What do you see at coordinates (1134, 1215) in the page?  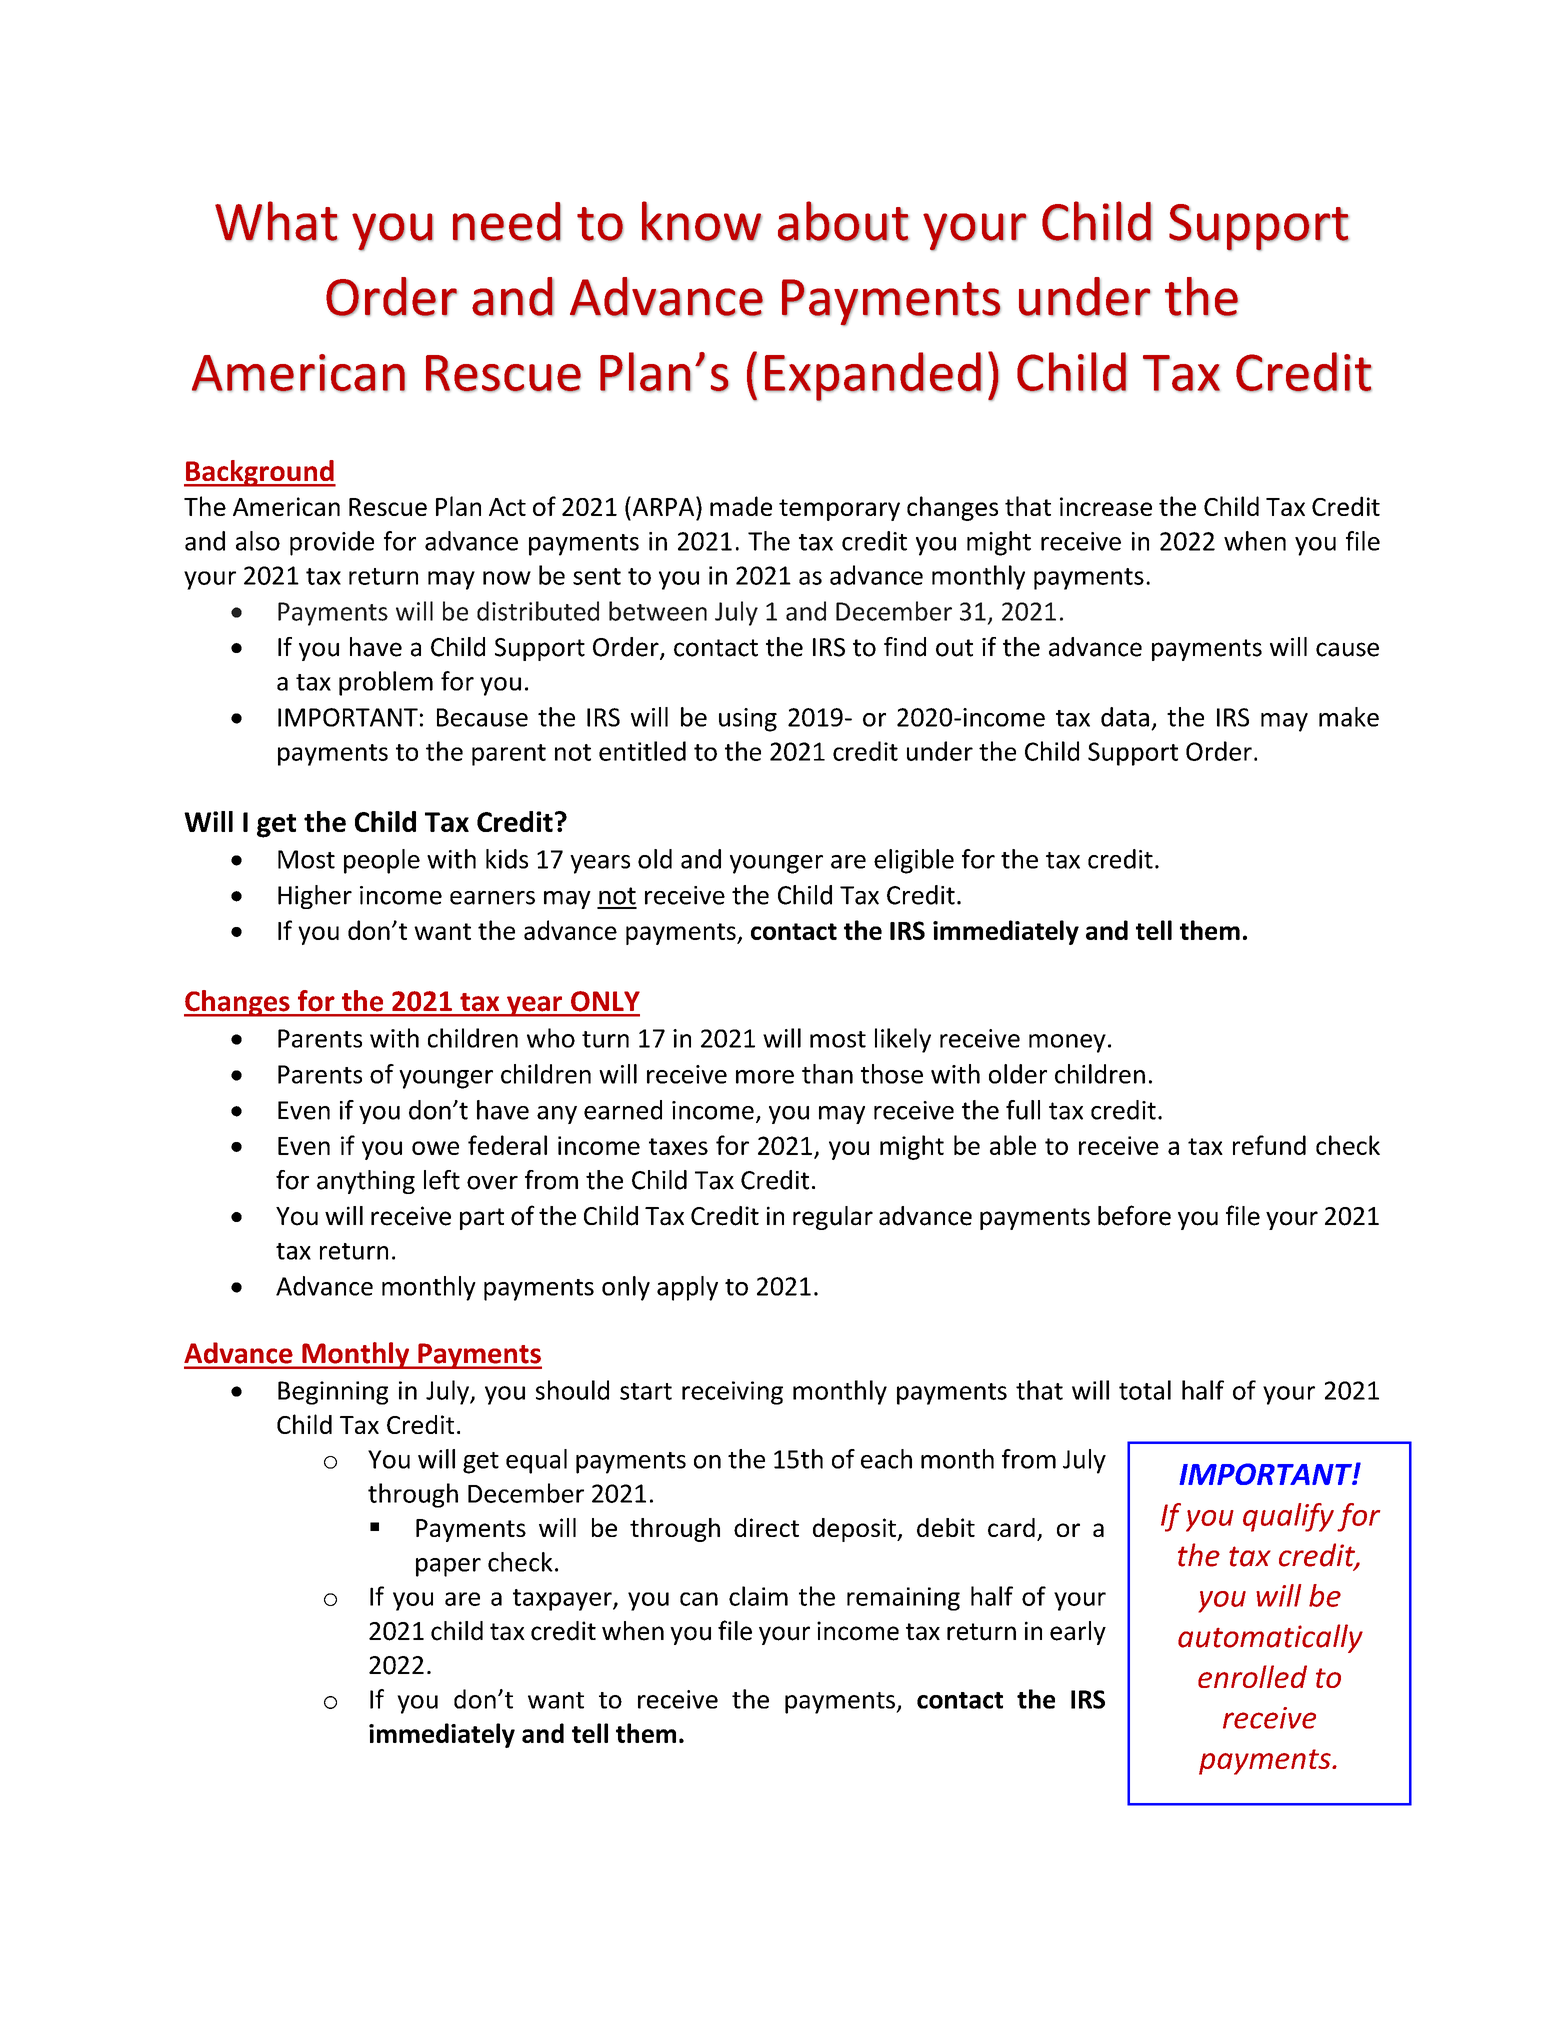 I see `before` at bounding box center [1134, 1215].
